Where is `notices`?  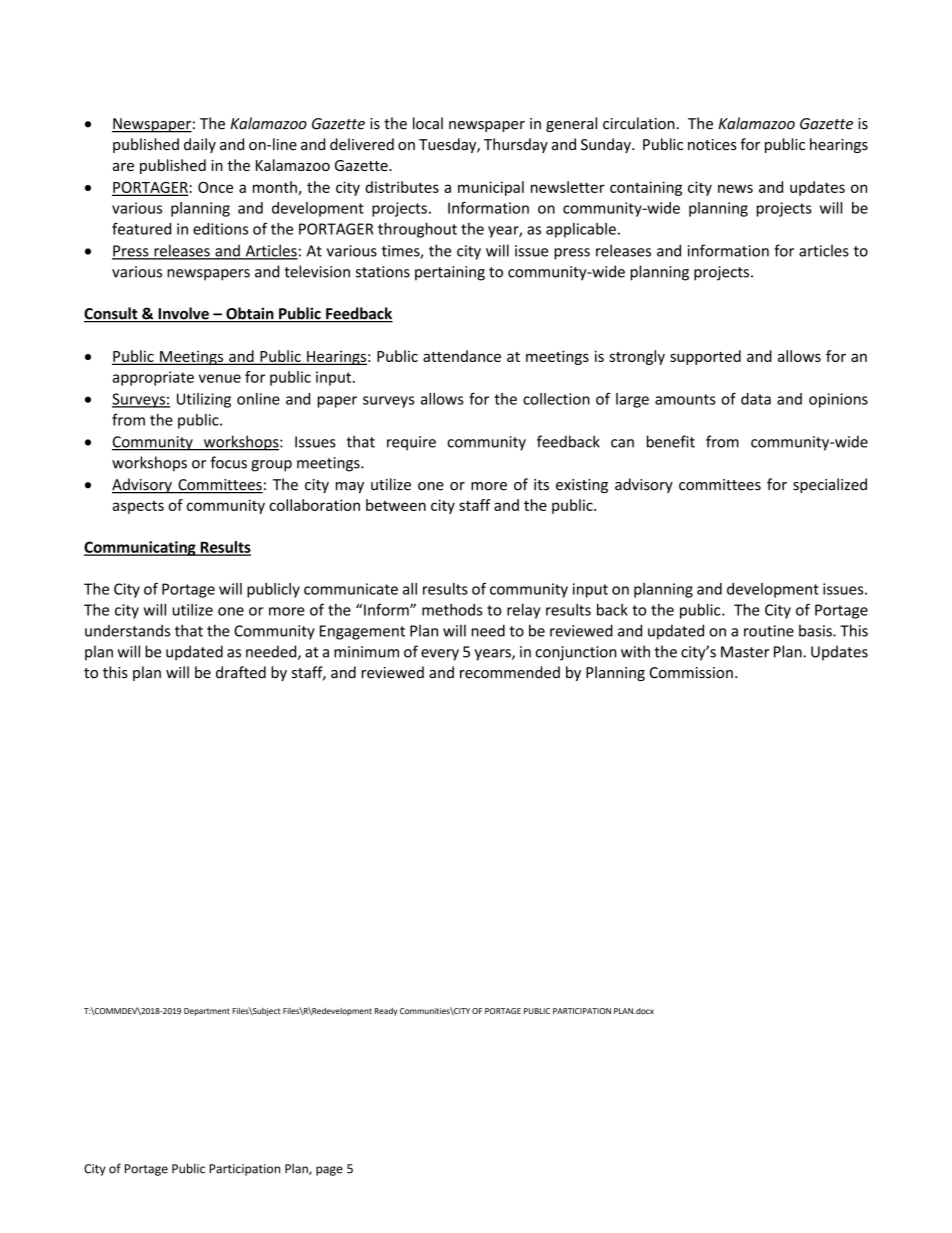
notices is located at coordinates (712, 145).
